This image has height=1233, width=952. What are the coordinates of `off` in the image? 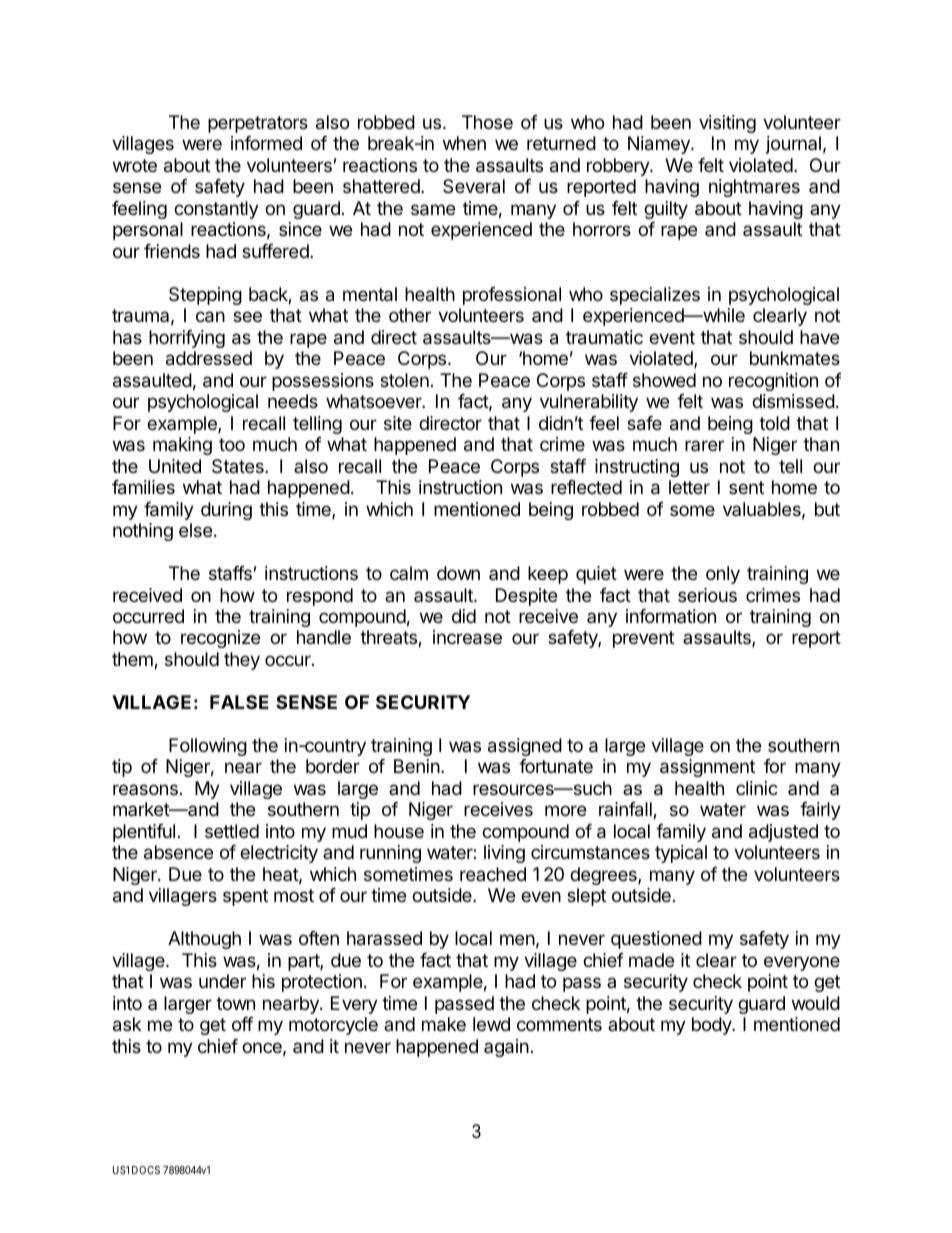 It's located at (242, 1024).
